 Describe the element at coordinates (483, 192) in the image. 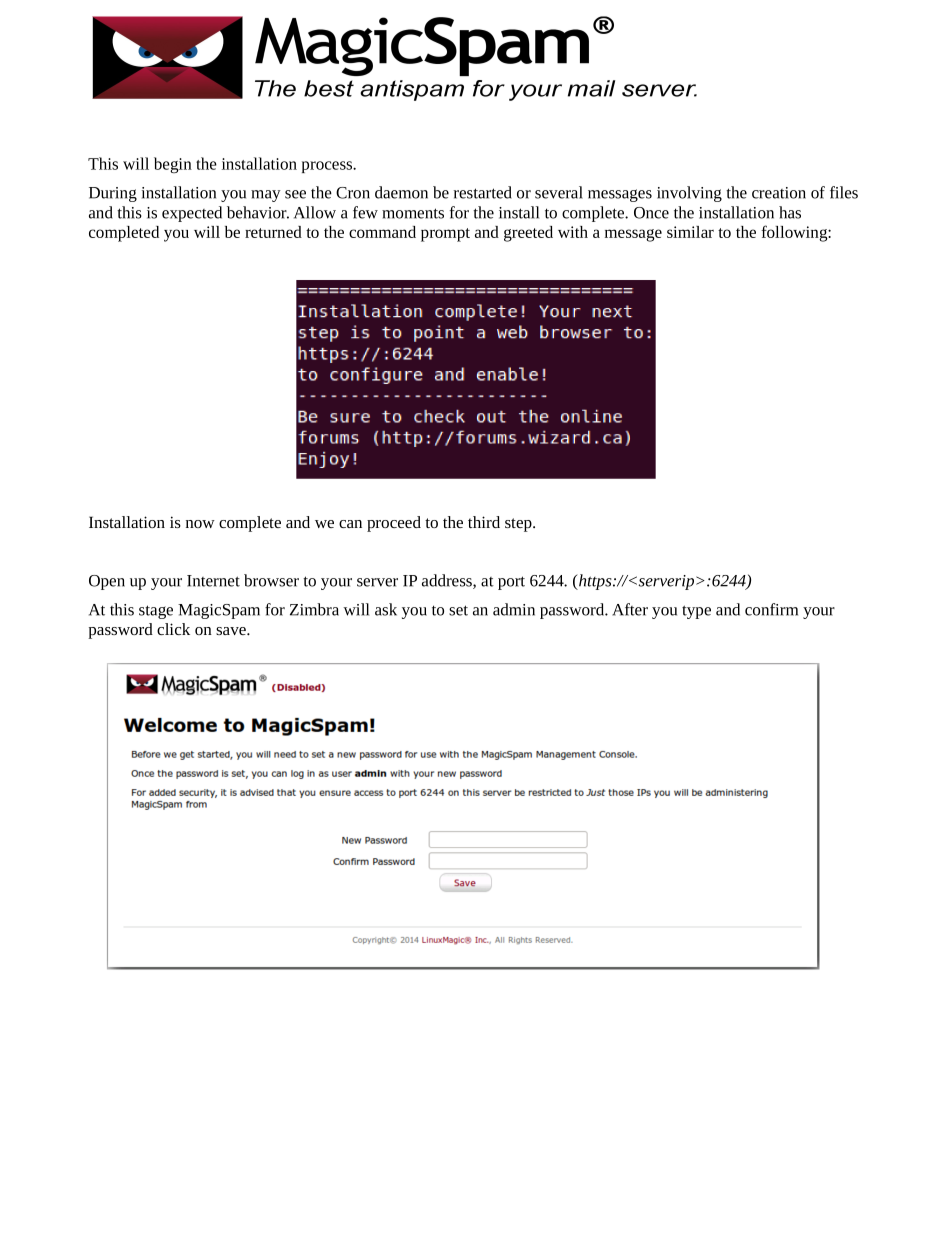

I see `restarted` at that location.
